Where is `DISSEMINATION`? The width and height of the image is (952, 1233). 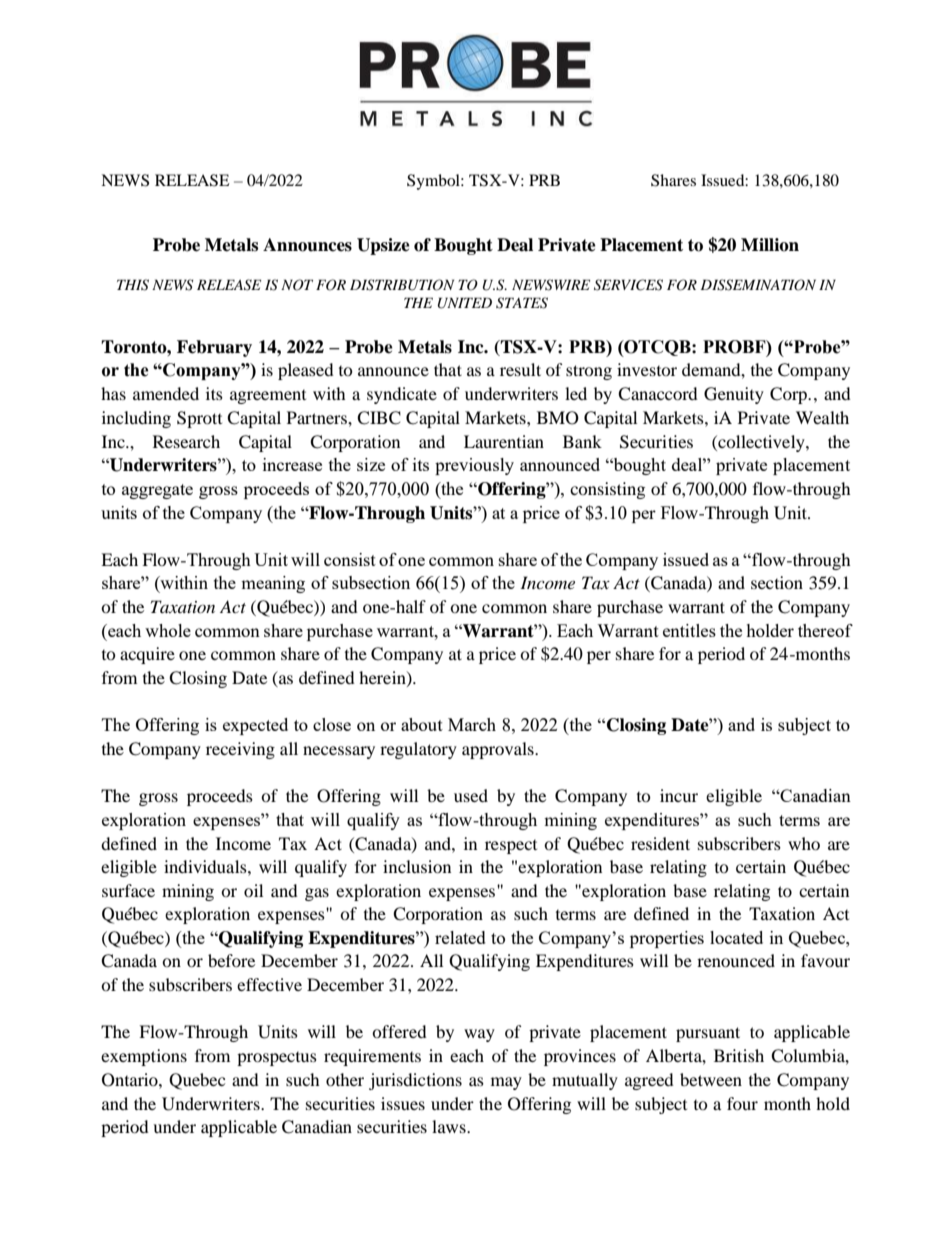
DISSEMINATION is located at coordinates (758, 285).
